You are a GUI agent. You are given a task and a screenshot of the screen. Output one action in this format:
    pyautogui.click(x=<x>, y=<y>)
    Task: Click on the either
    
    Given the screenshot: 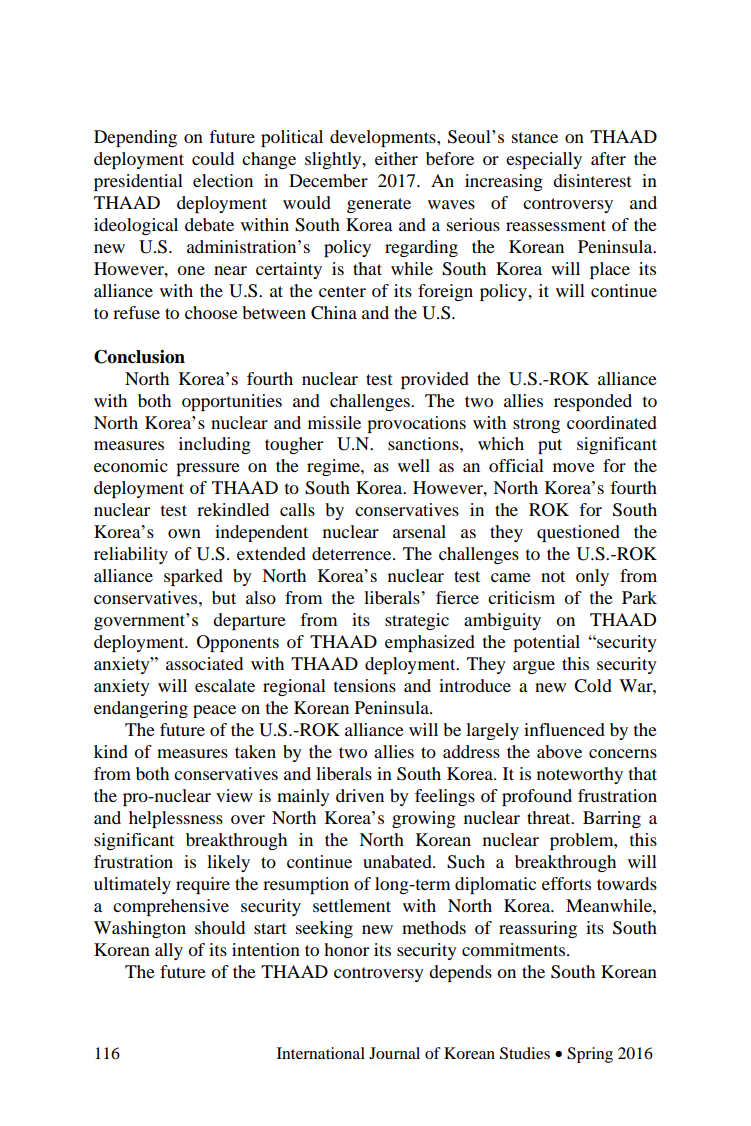 What is the action you would take?
    pyautogui.click(x=396, y=158)
